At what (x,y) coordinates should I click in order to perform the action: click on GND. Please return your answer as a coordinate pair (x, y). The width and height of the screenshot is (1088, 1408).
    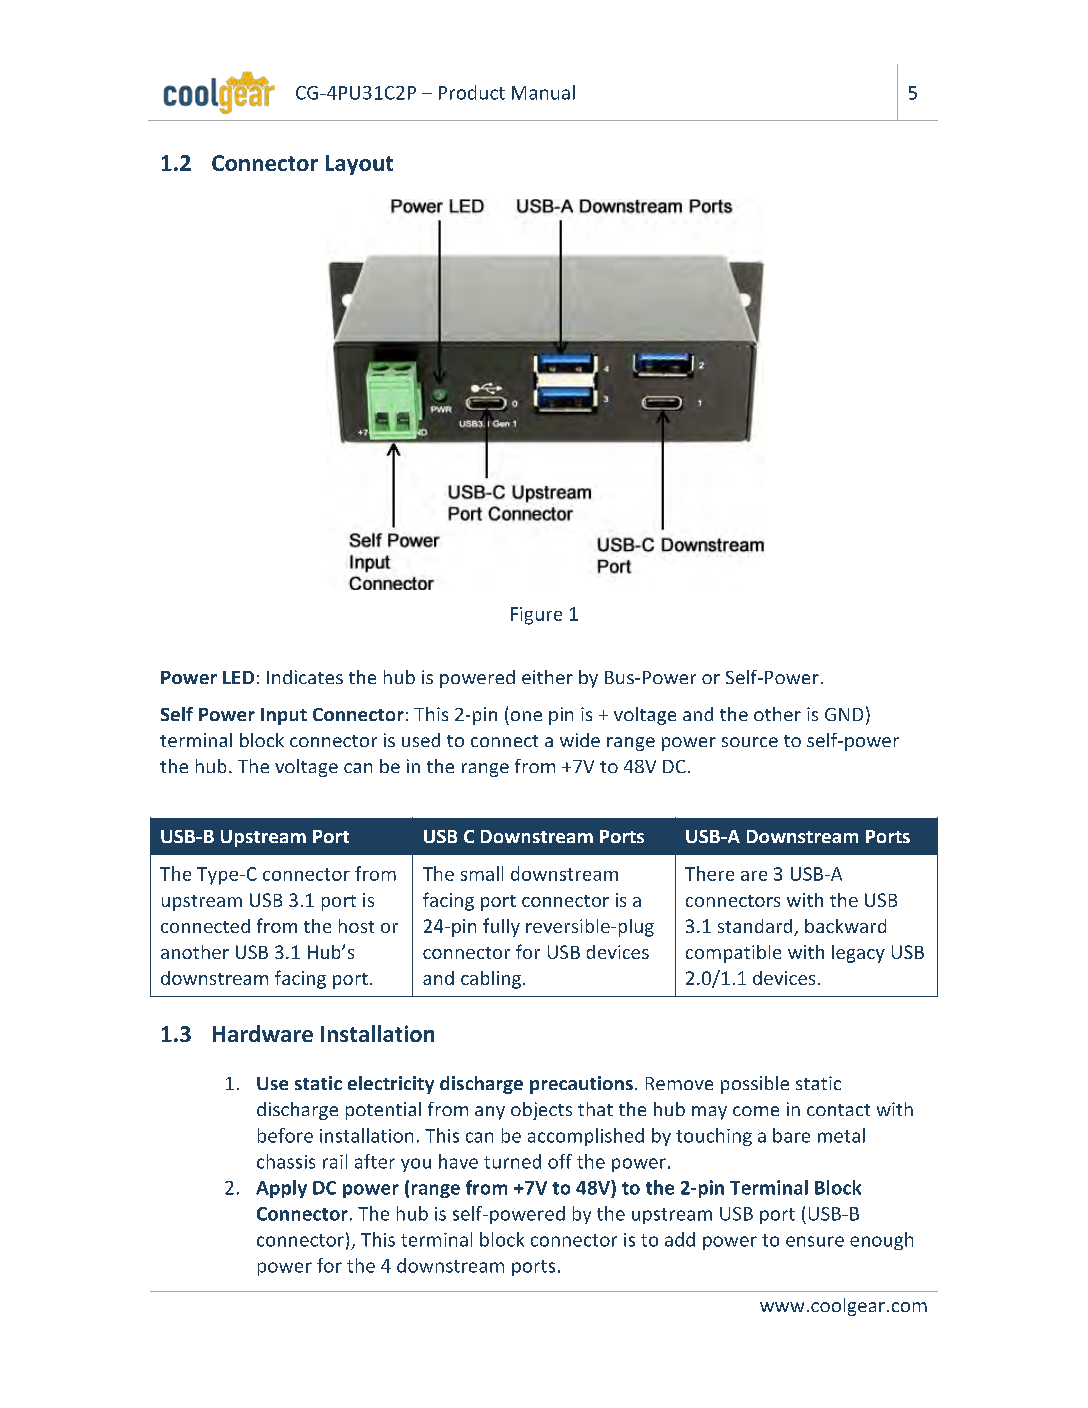
    Looking at the image, I should click on (844, 714).
